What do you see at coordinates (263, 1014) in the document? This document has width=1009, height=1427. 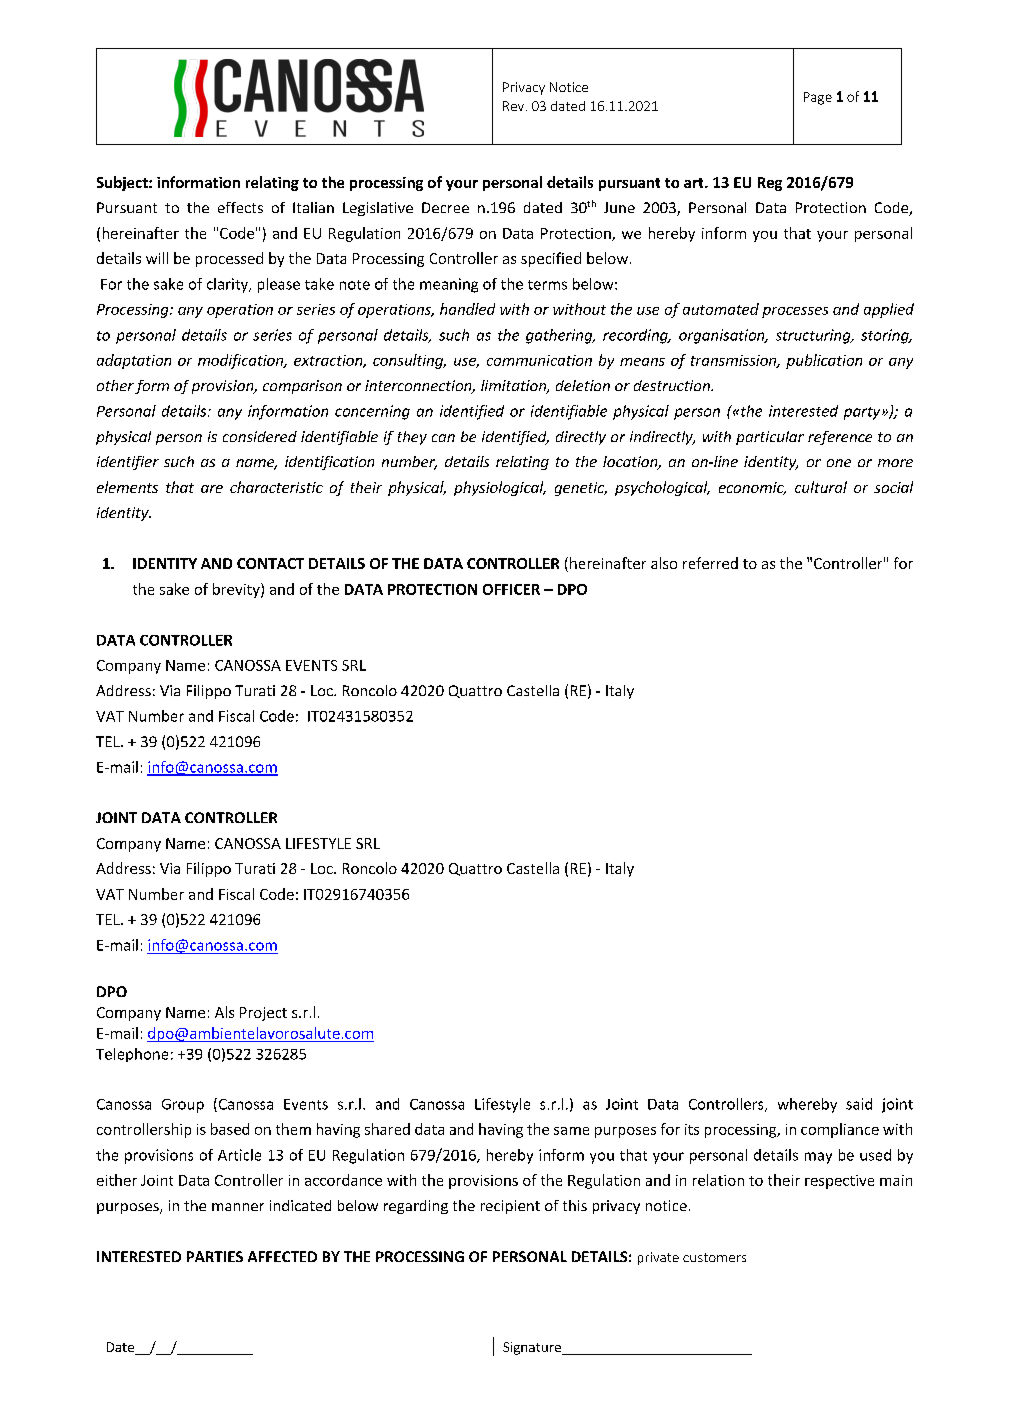 I see `Project` at bounding box center [263, 1014].
